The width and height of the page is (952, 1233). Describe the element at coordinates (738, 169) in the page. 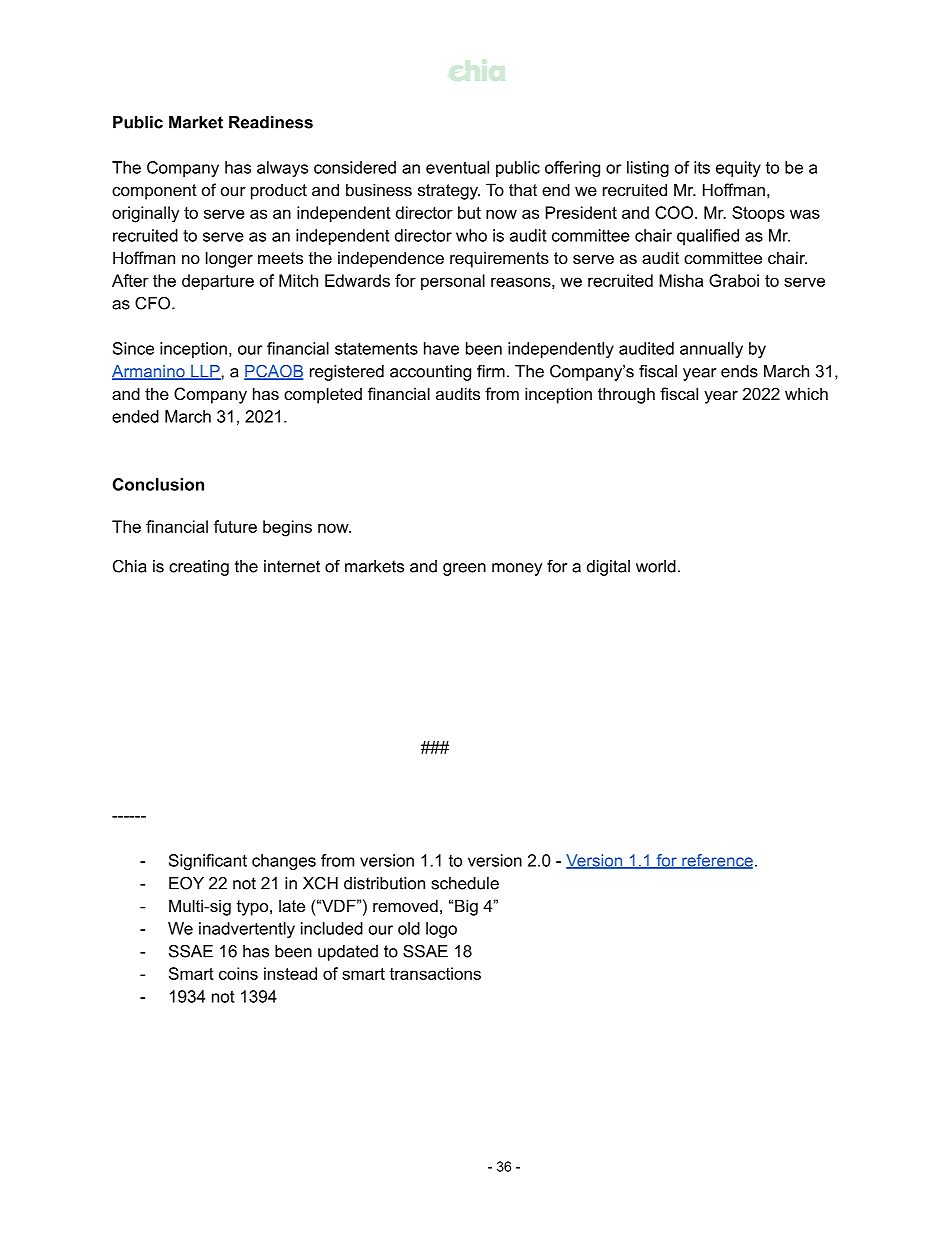

I see `equity` at that location.
